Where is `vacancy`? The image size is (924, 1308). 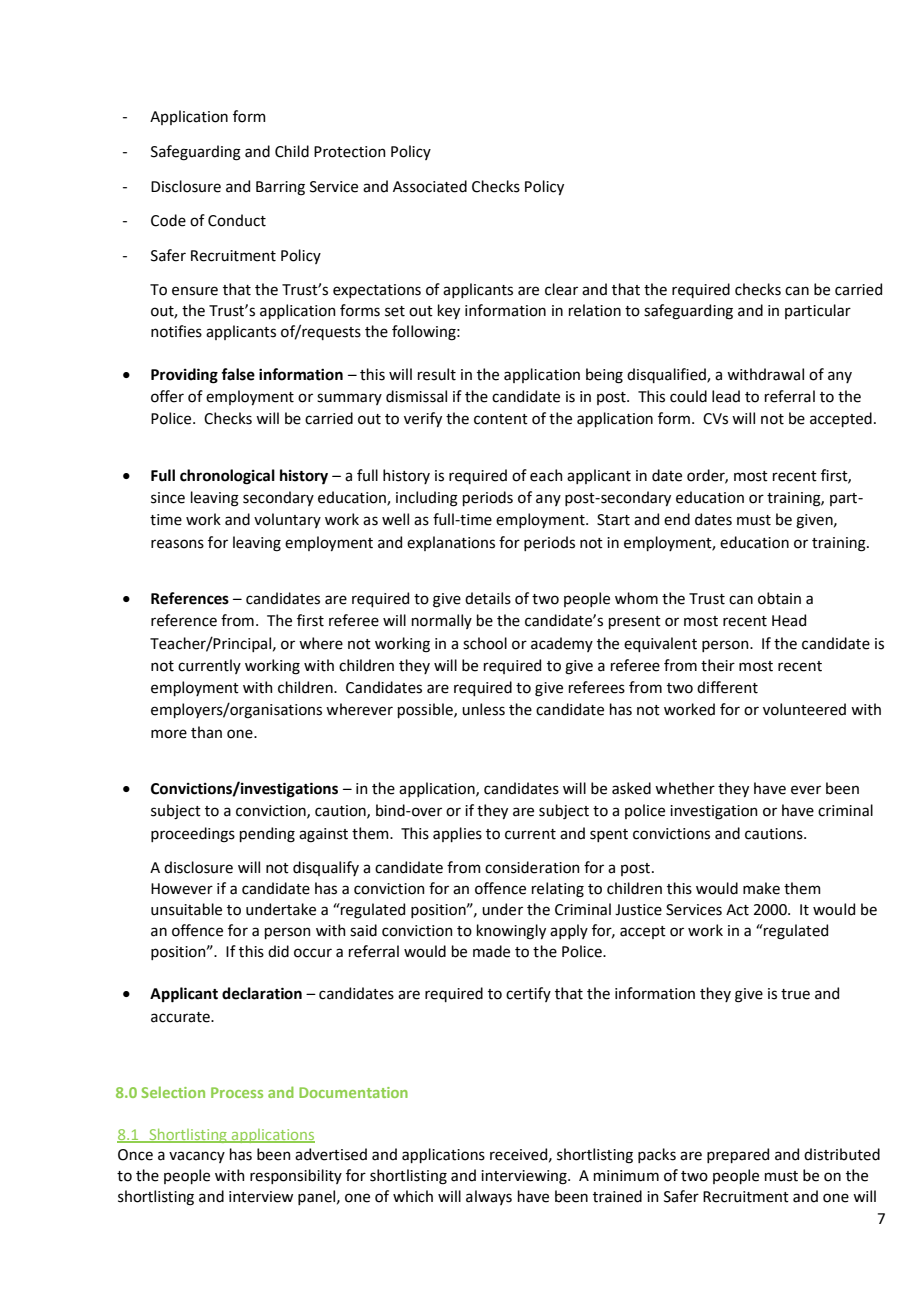 vacancy is located at coordinates (197, 1157).
